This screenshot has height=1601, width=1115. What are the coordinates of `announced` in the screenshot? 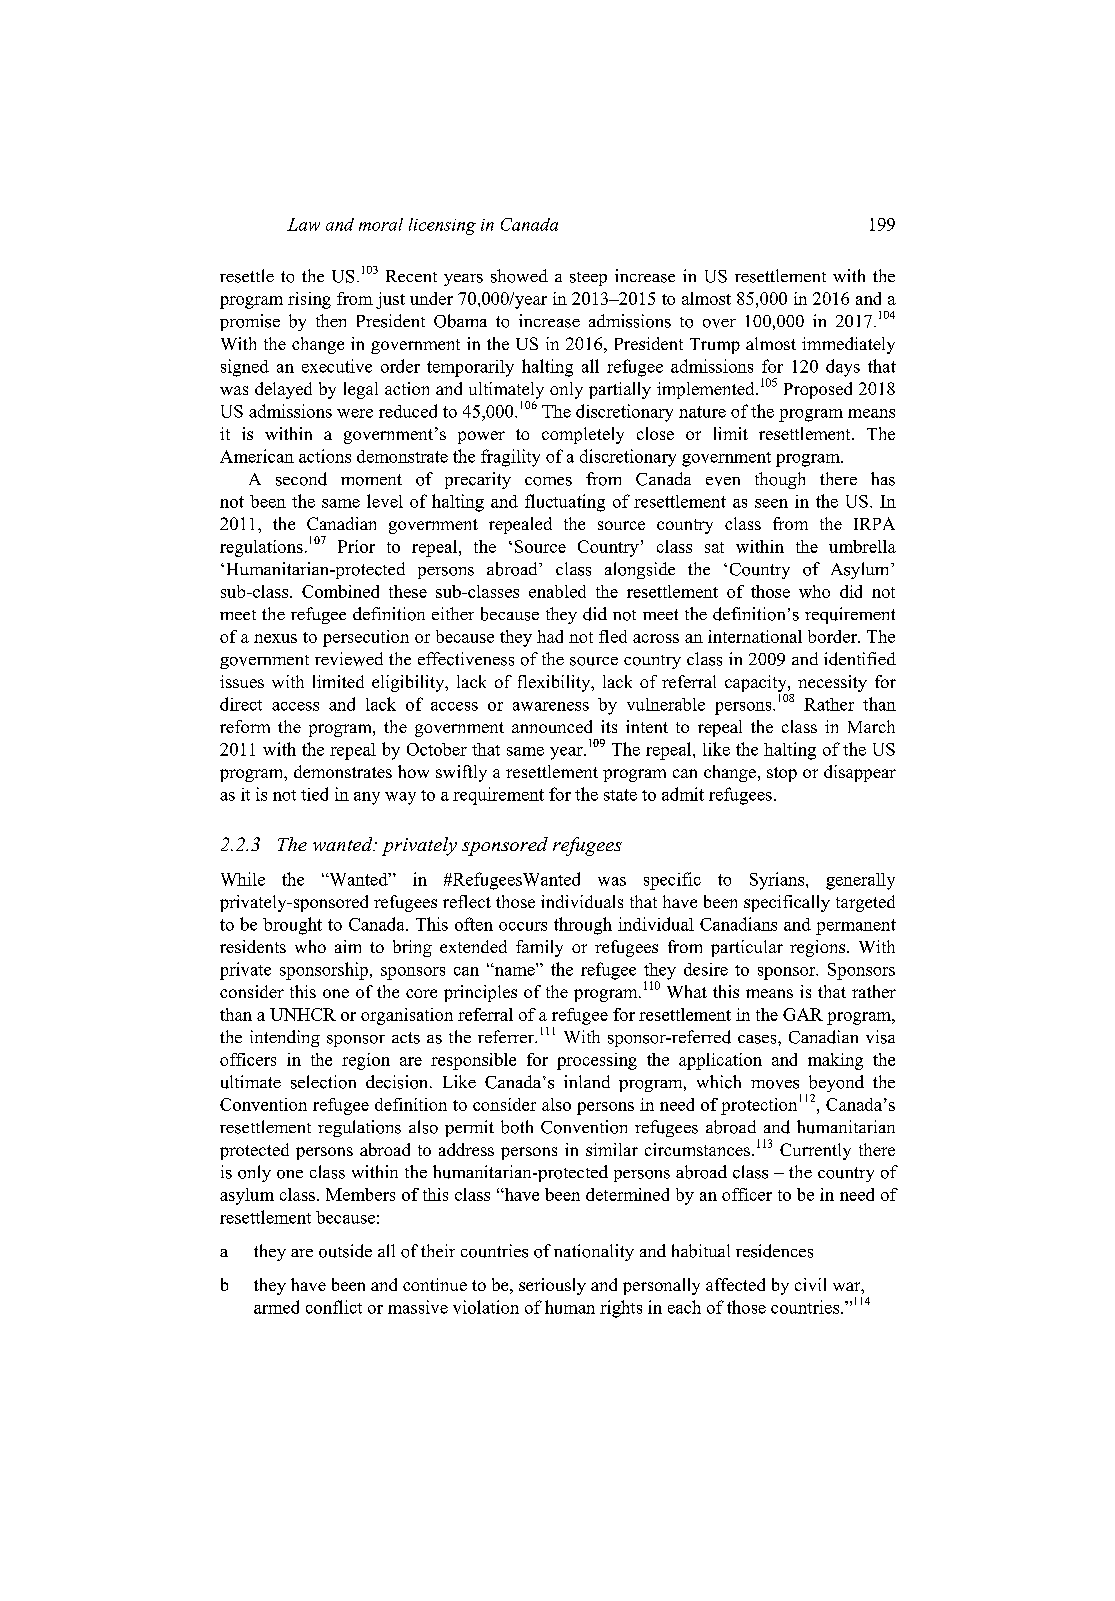 It's located at (552, 726).
